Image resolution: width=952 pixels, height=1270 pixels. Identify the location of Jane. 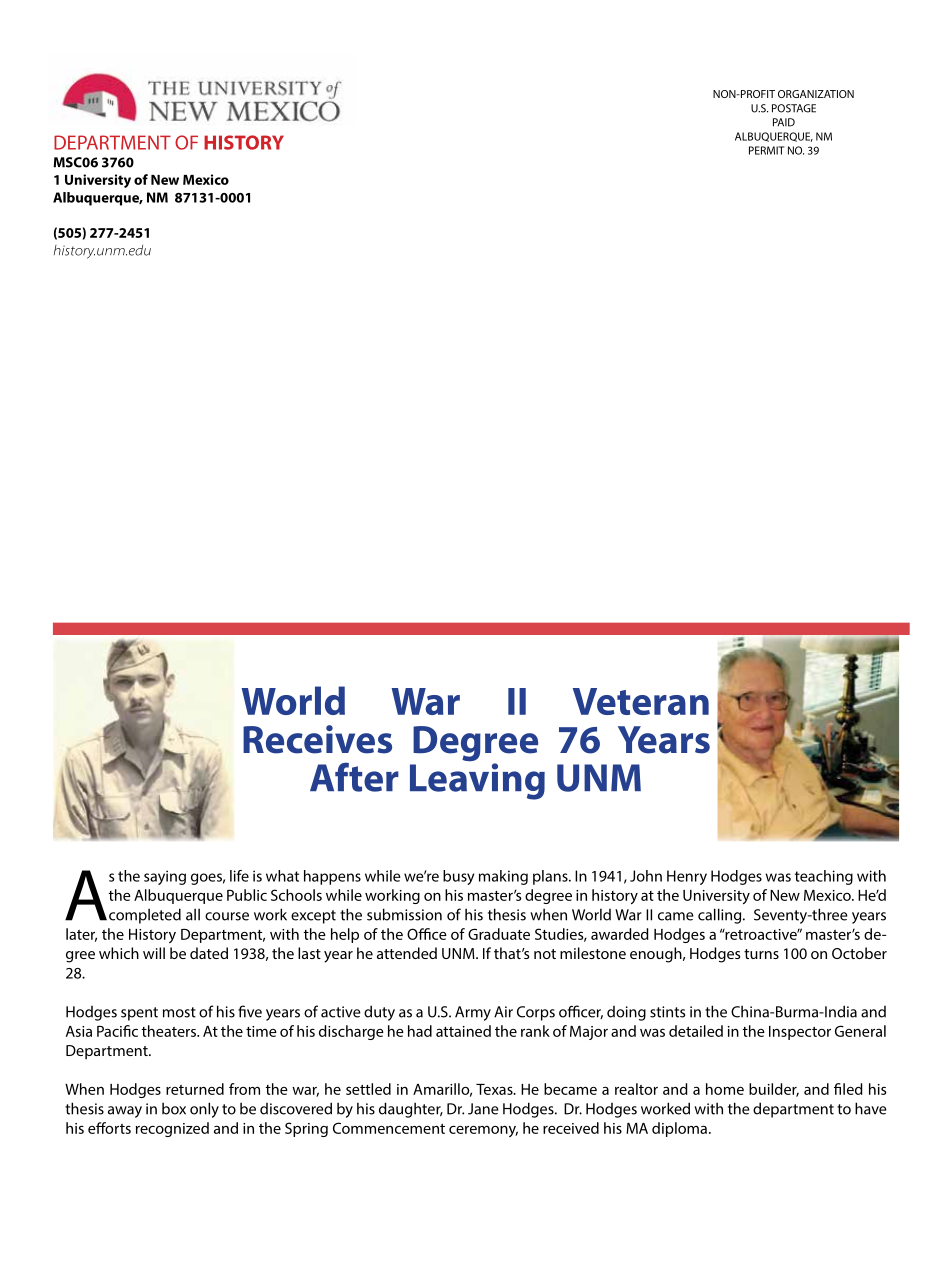
(483, 1109).
